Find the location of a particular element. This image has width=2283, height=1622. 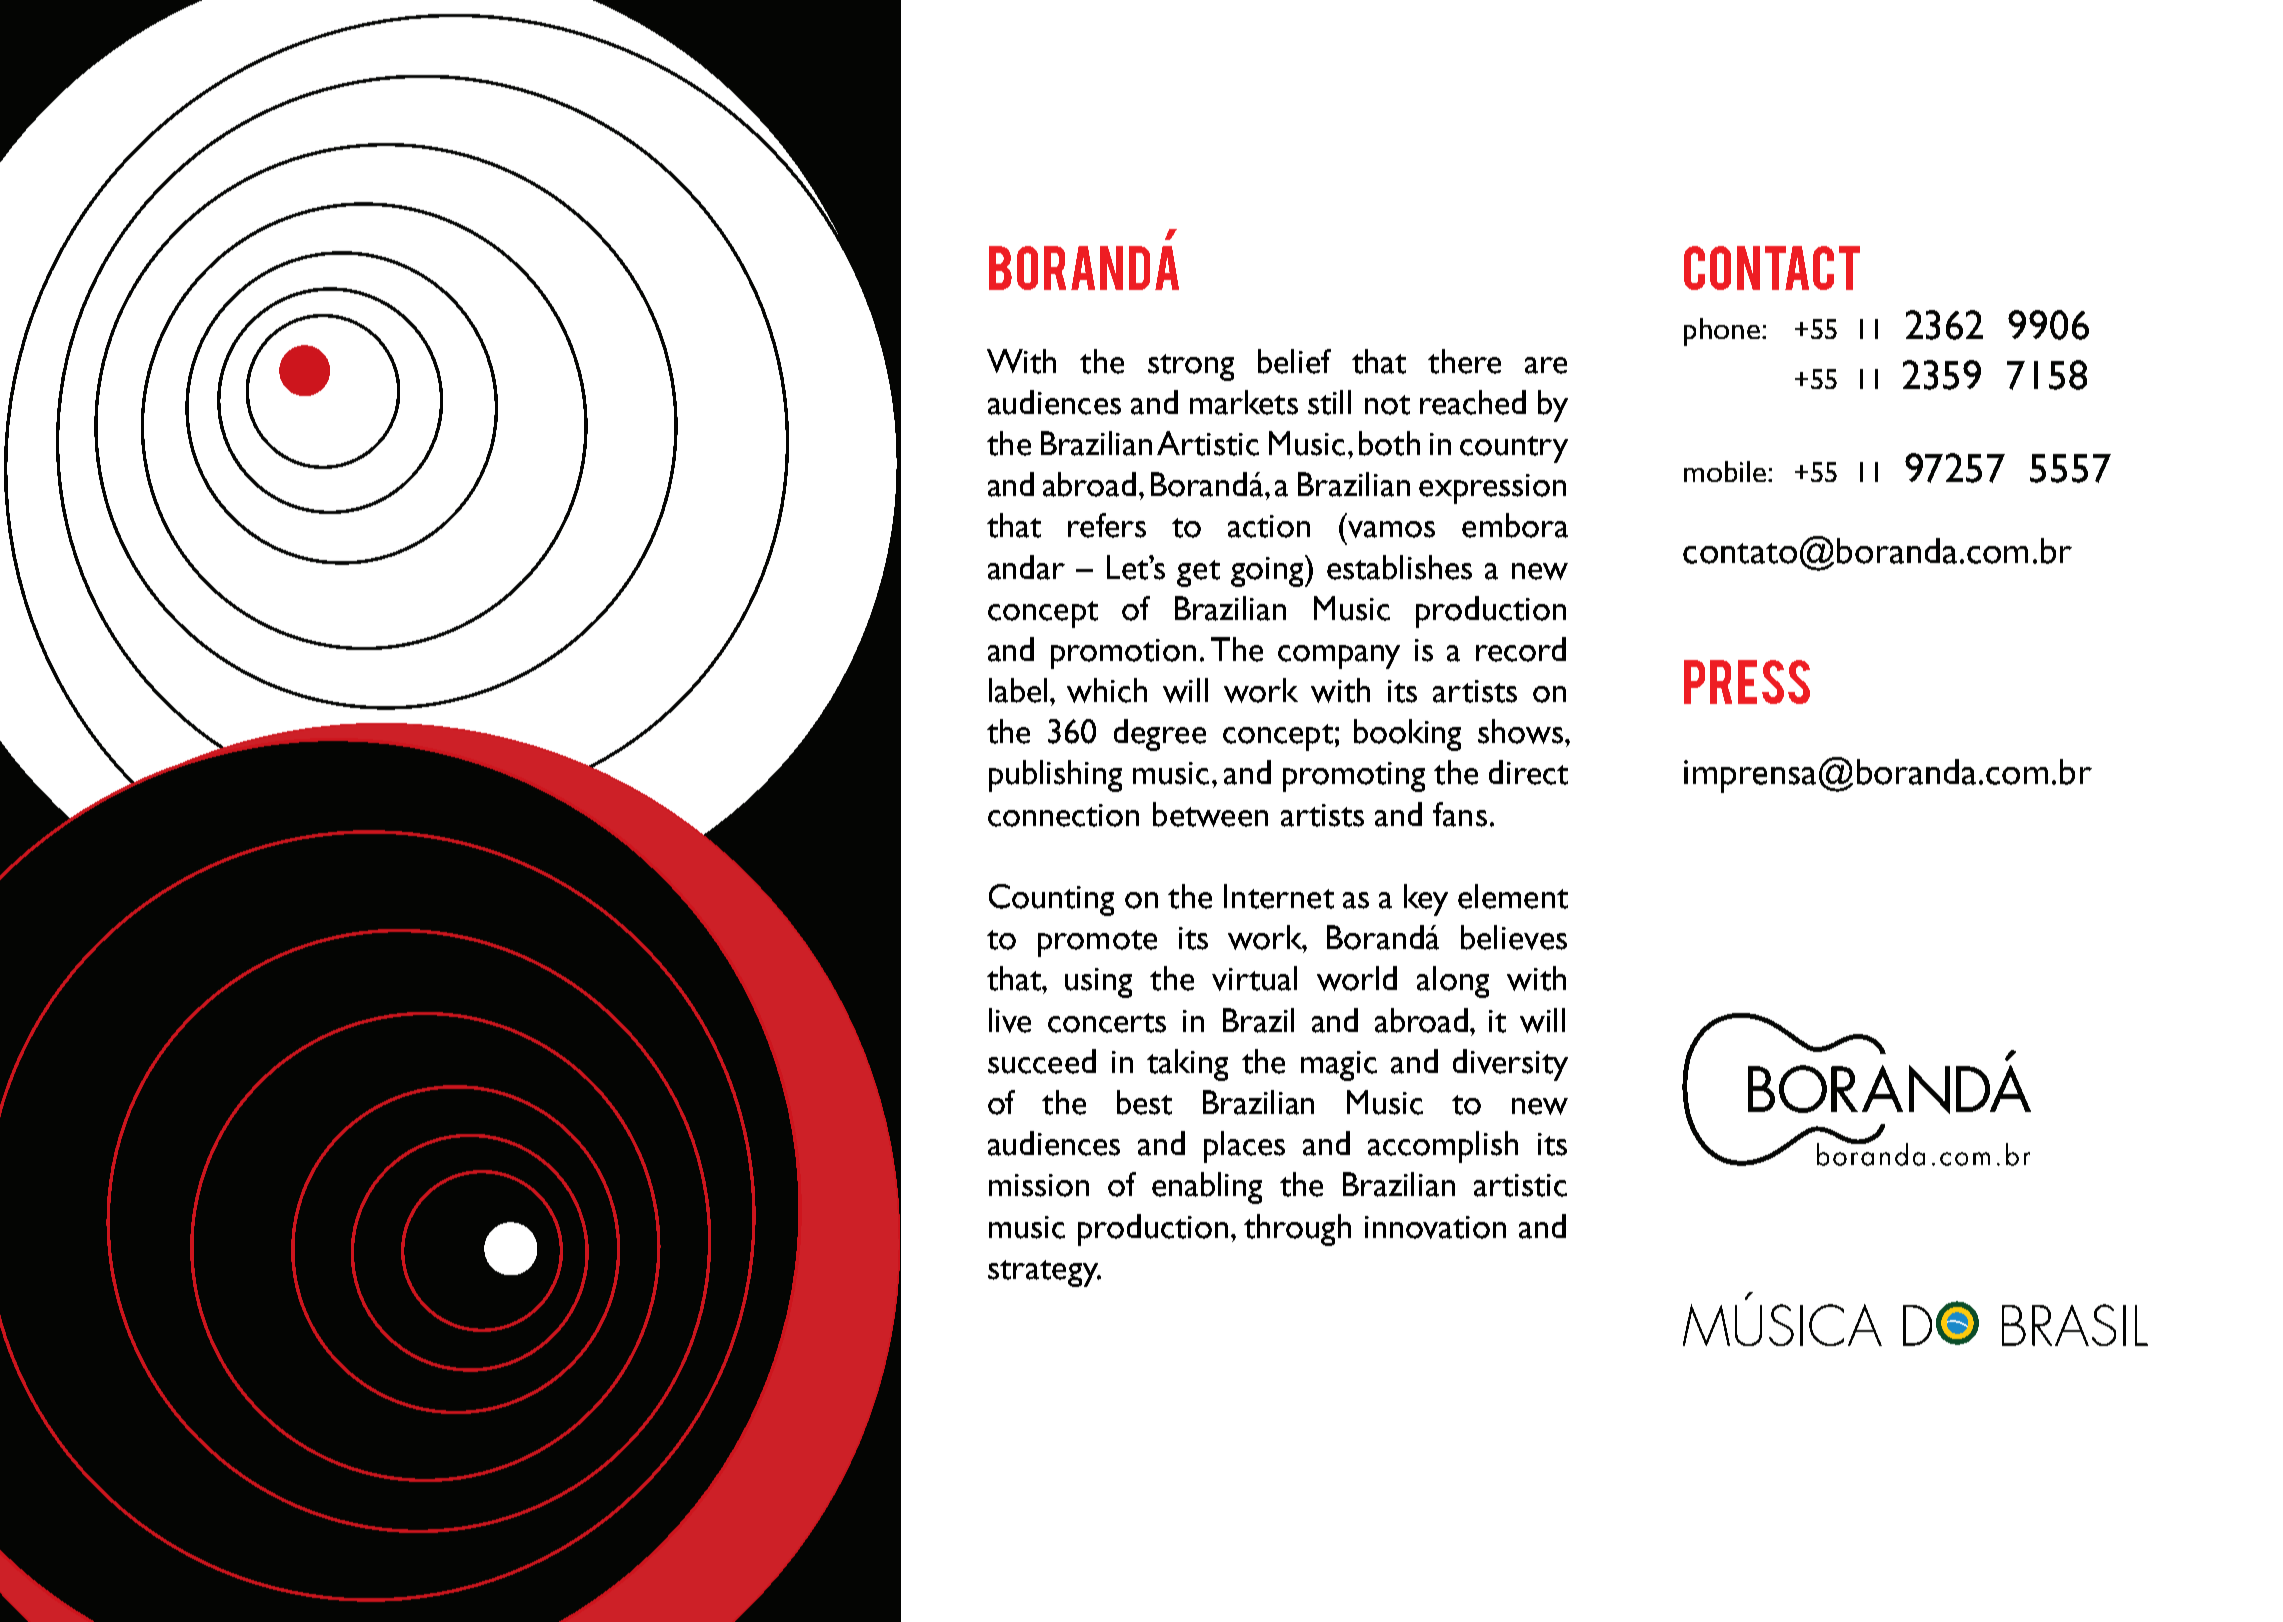

concerts is located at coordinates (1107, 1023).
